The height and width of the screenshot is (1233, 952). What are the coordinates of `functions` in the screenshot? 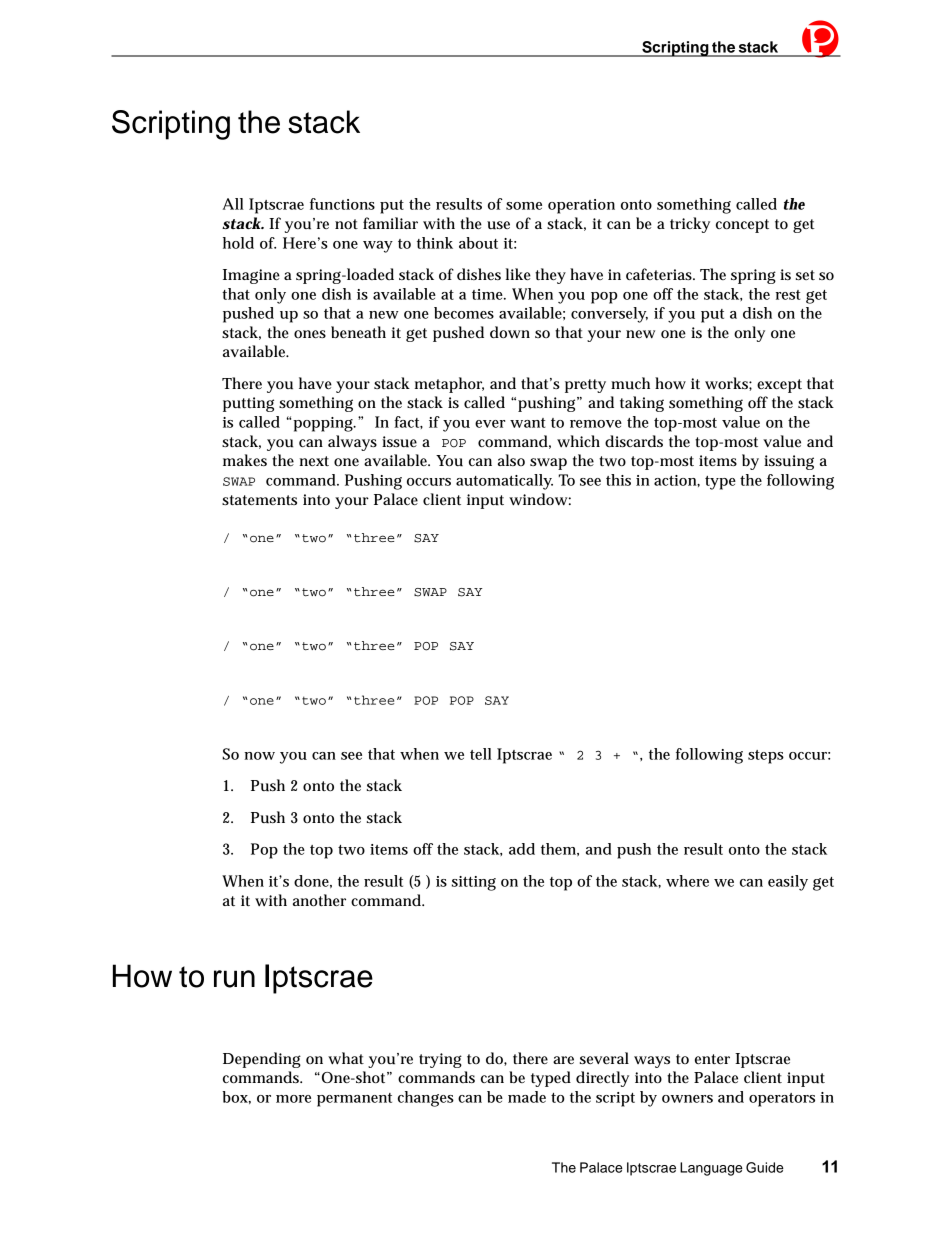 It's located at (342, 204).
